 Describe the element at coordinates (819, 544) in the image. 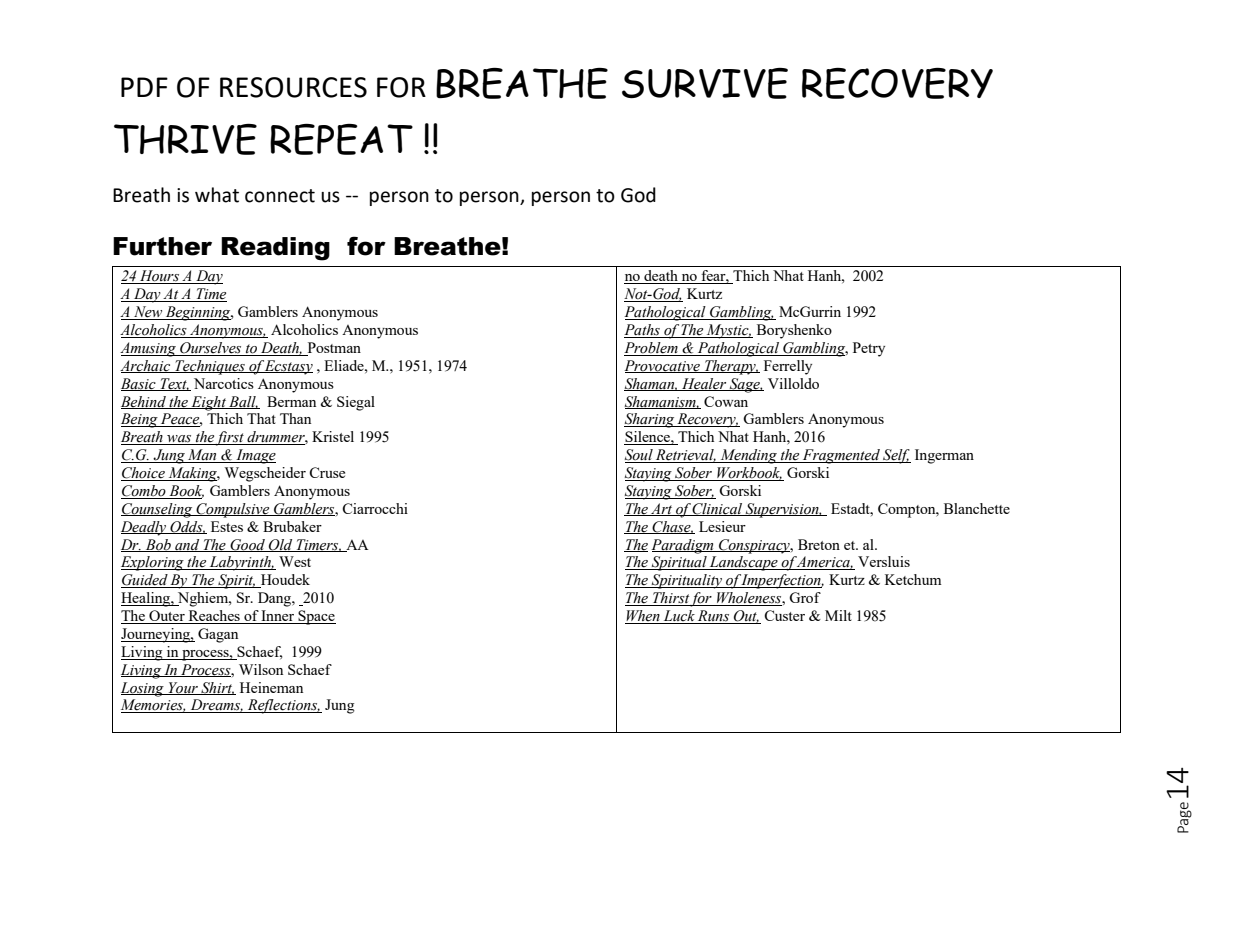

I see `Breton` at that location.
